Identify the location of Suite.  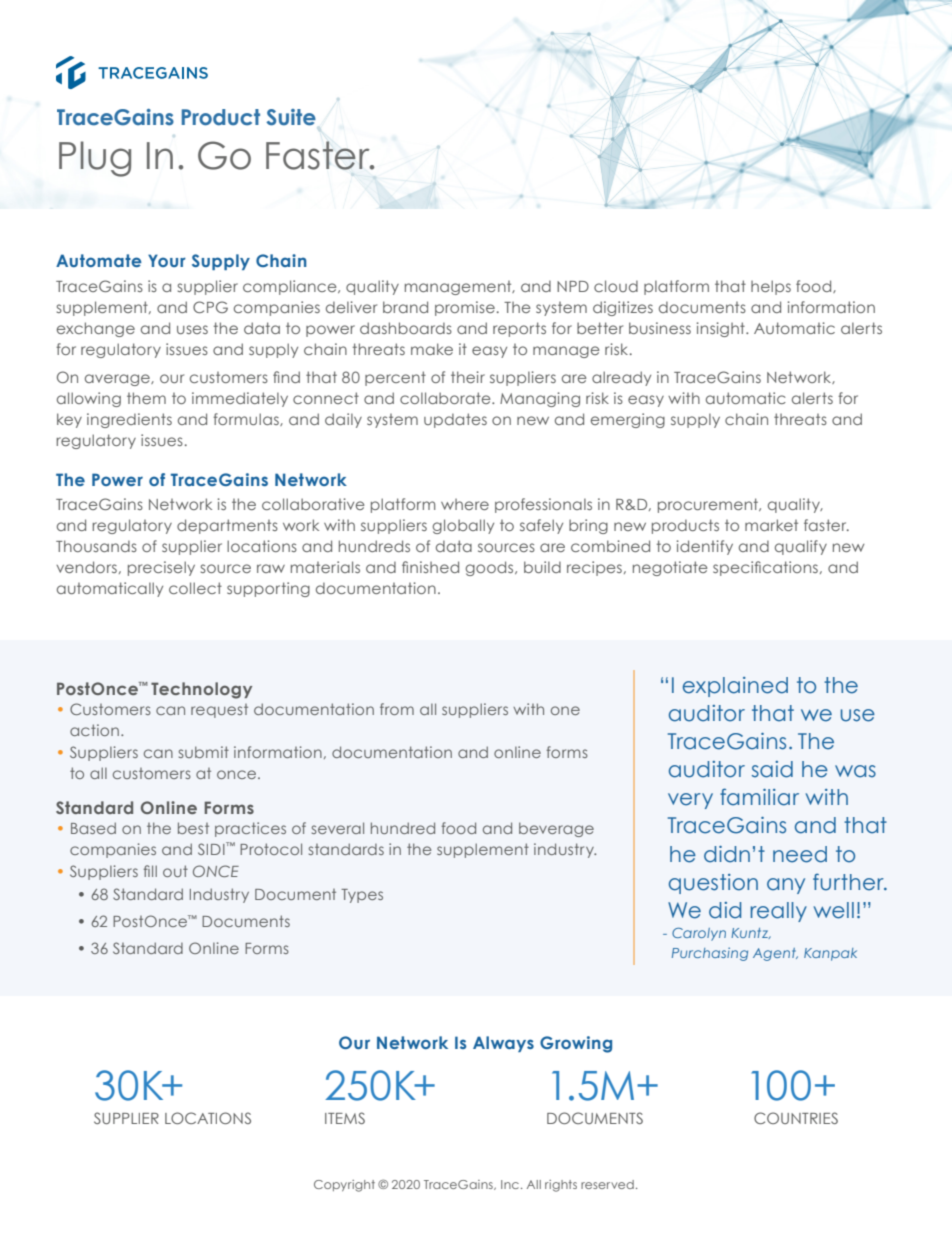
(291, 117).
